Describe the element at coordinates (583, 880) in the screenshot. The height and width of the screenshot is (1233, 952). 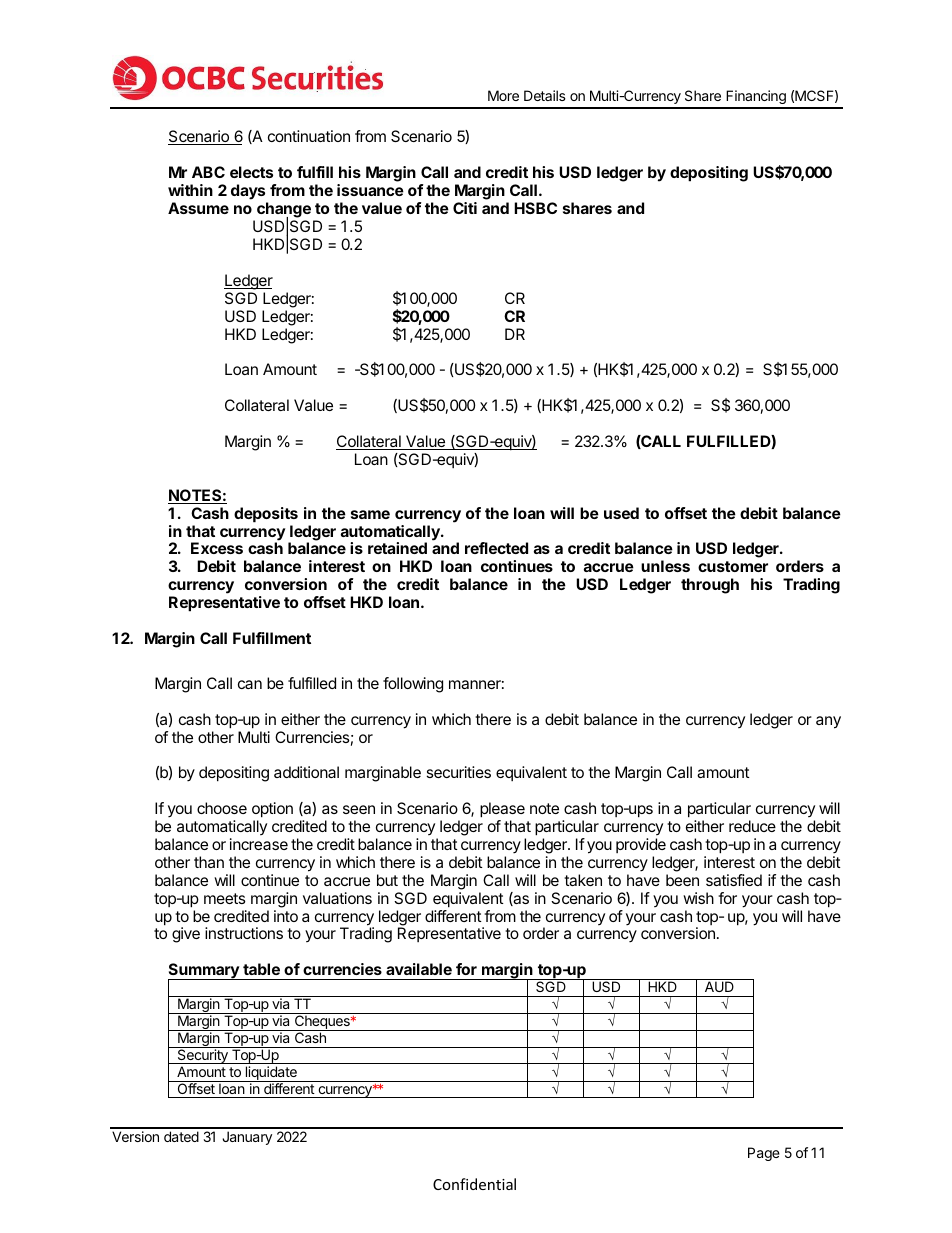
I see `taken` at that location.
